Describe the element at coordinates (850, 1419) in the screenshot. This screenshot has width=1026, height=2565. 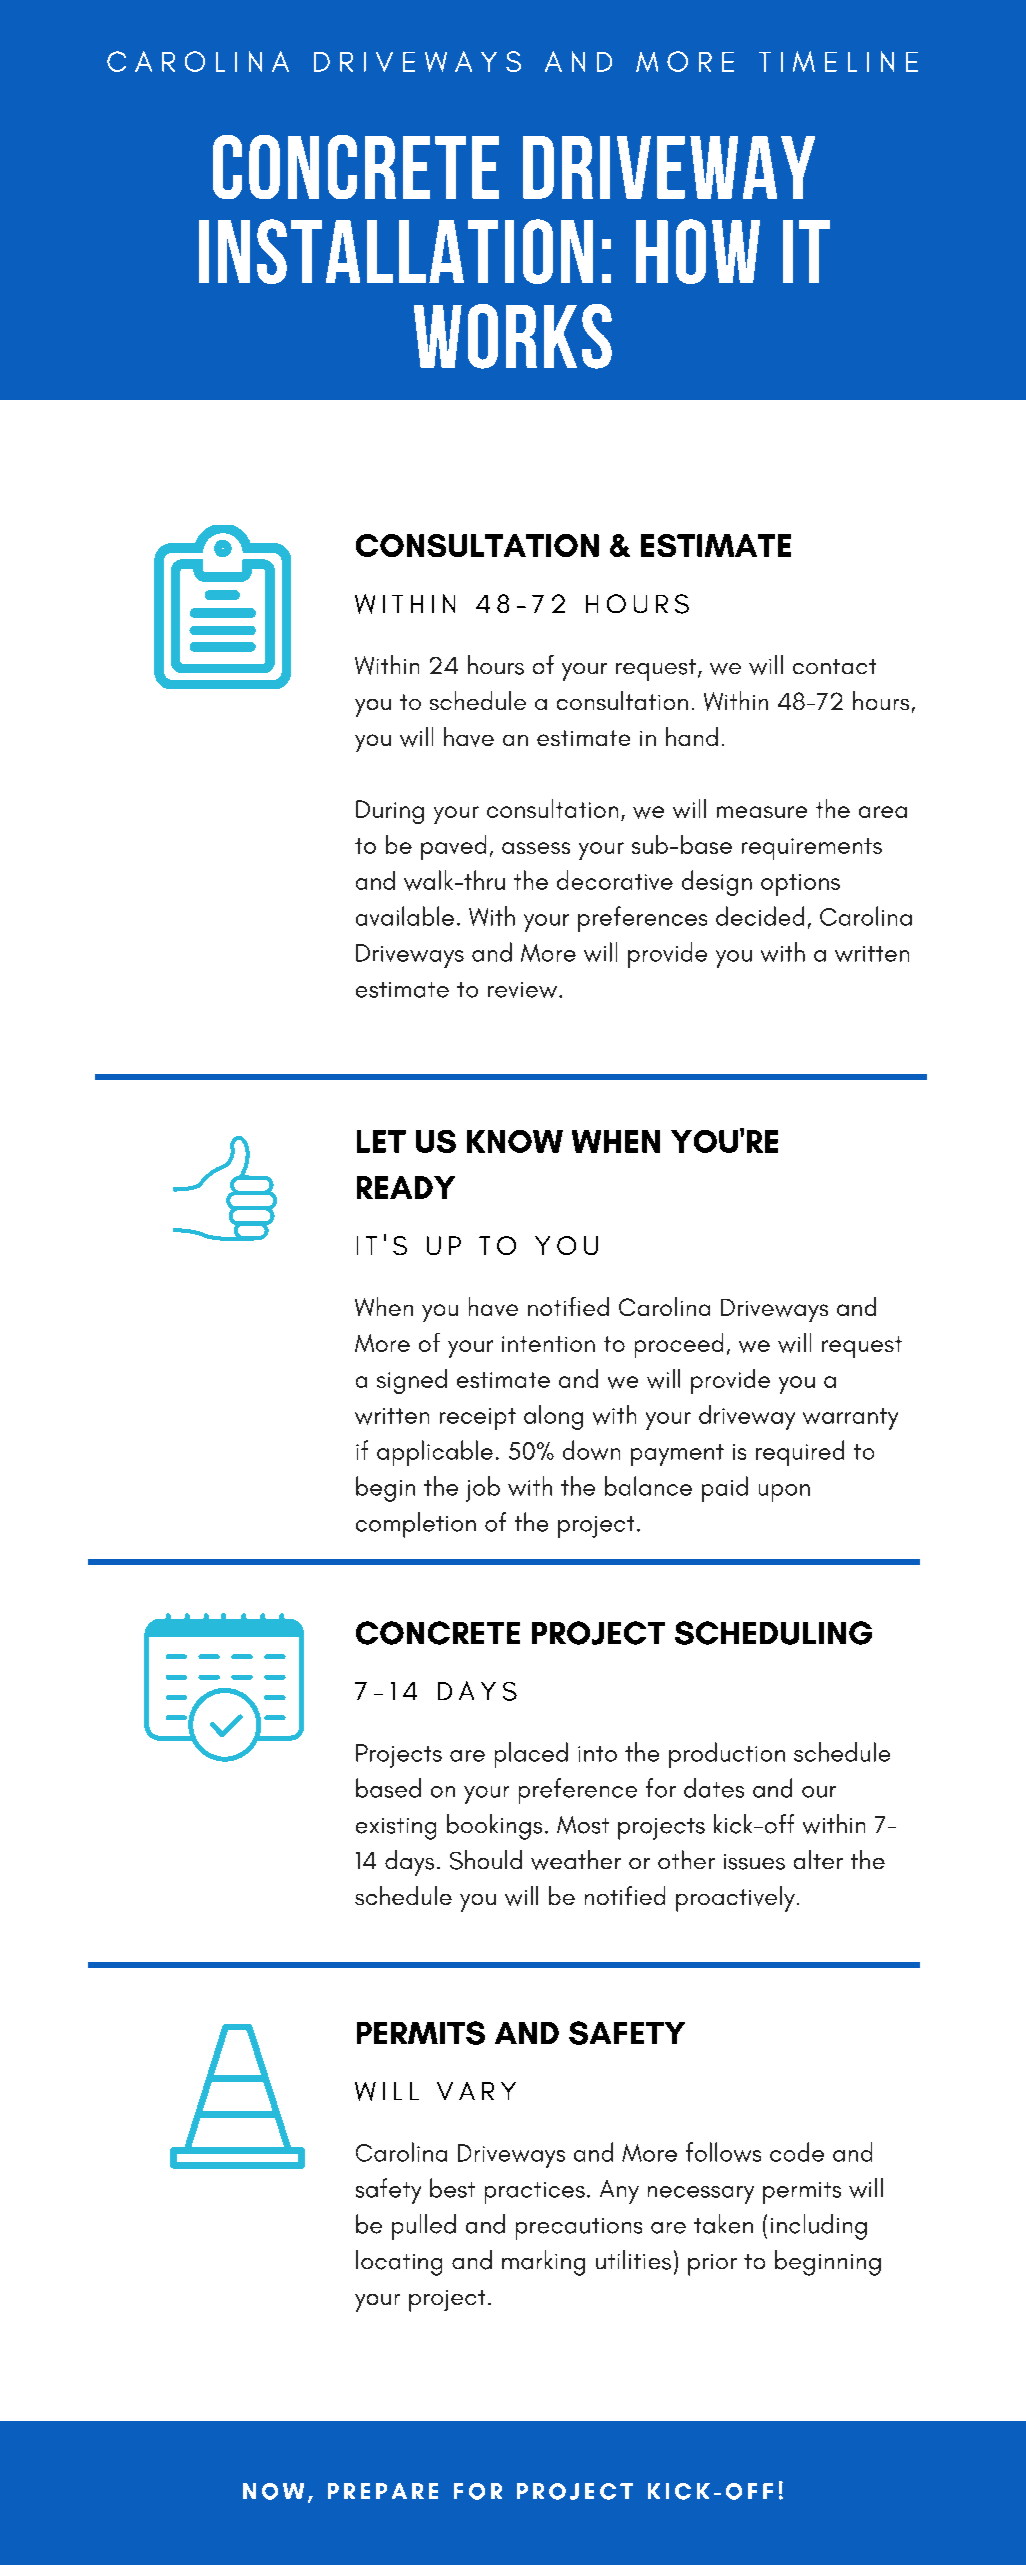
I see `warranty` at that location.
